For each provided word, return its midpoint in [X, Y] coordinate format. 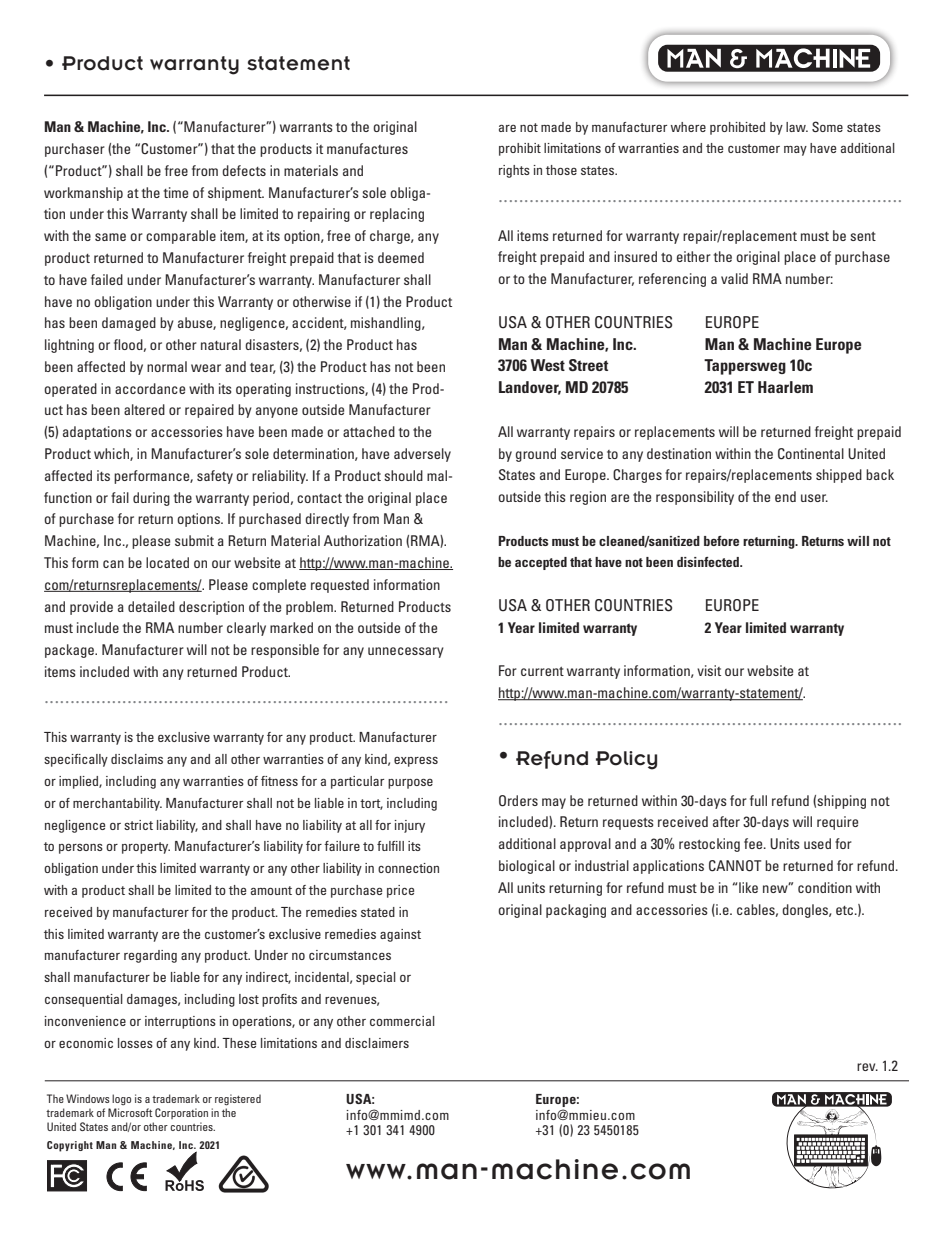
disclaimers [377, 1043]
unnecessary [406, 652]
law [797, 127]
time [176, 192]
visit [709, 670]
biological [527, 867]
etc [846, 910]
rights [514, 171]
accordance [150, 388]
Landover [530, 388]
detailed [151, 606]
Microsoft [130, 1112]
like [748, 887]
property [146, 848]
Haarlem [785, 387]
